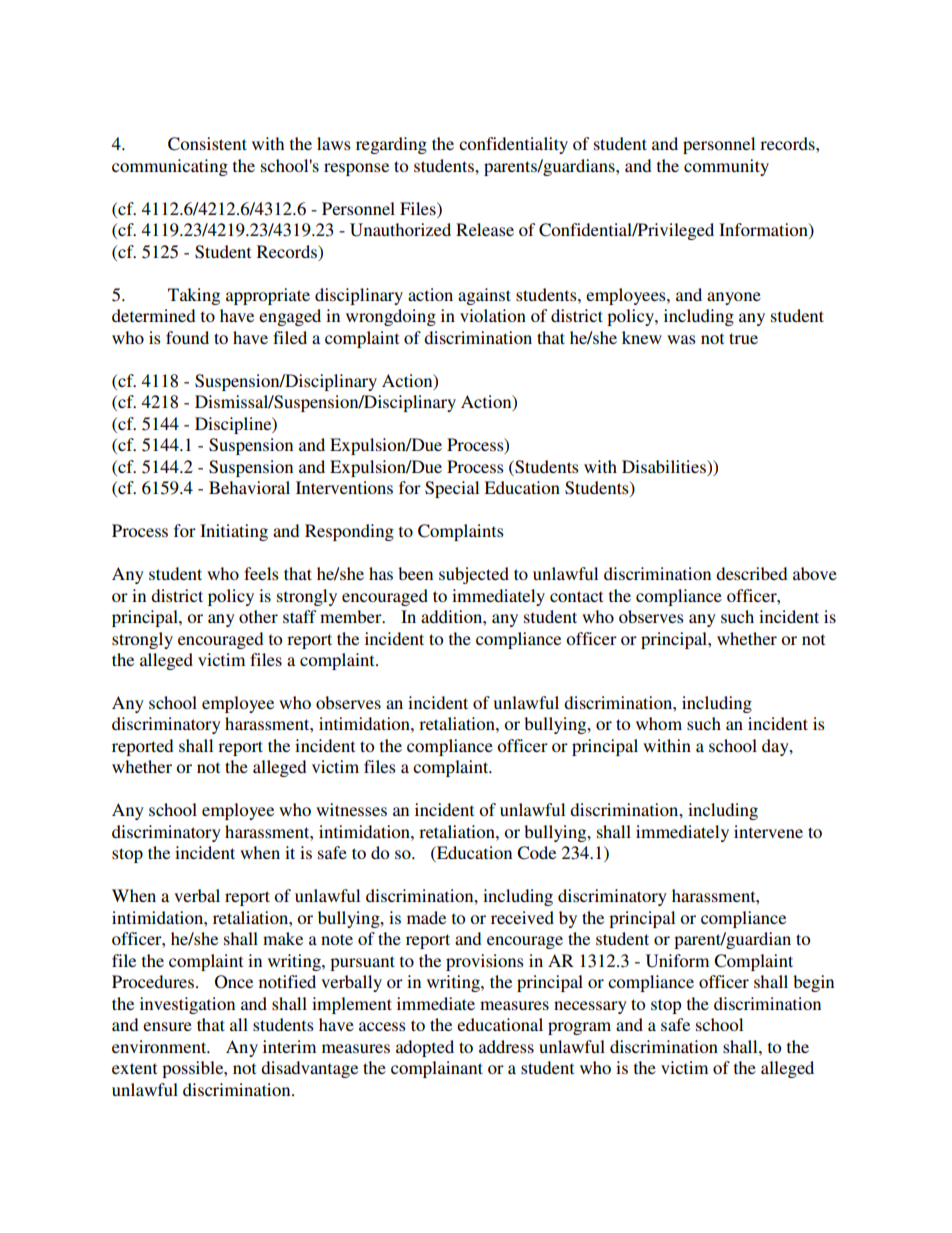 Image resolution: width=952 pixels, height=1233 pixels. I want to click on Consistent, so click(207, 144).
